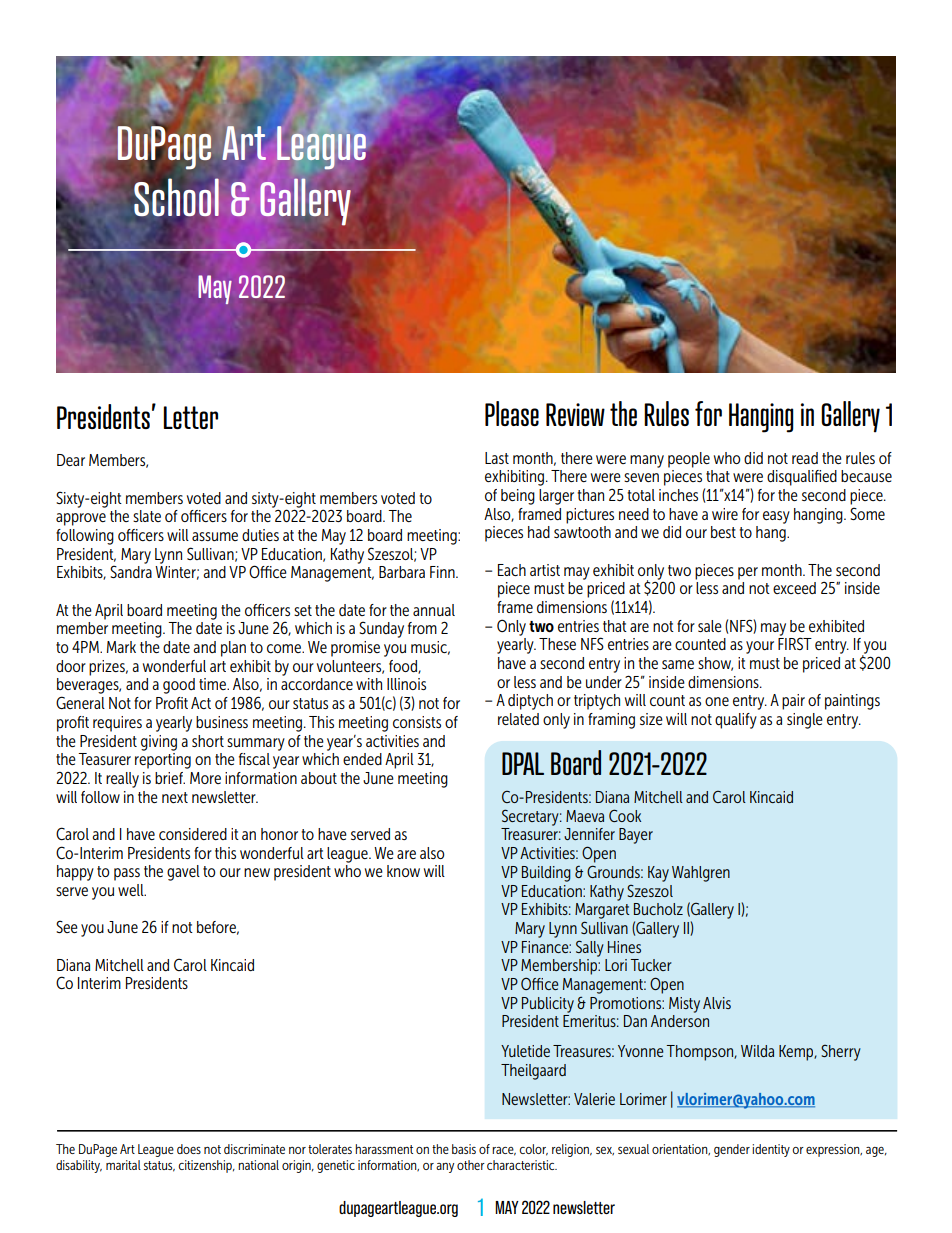 The image size is (952, 1233). I want to click on Dear, so click(71, 460).
